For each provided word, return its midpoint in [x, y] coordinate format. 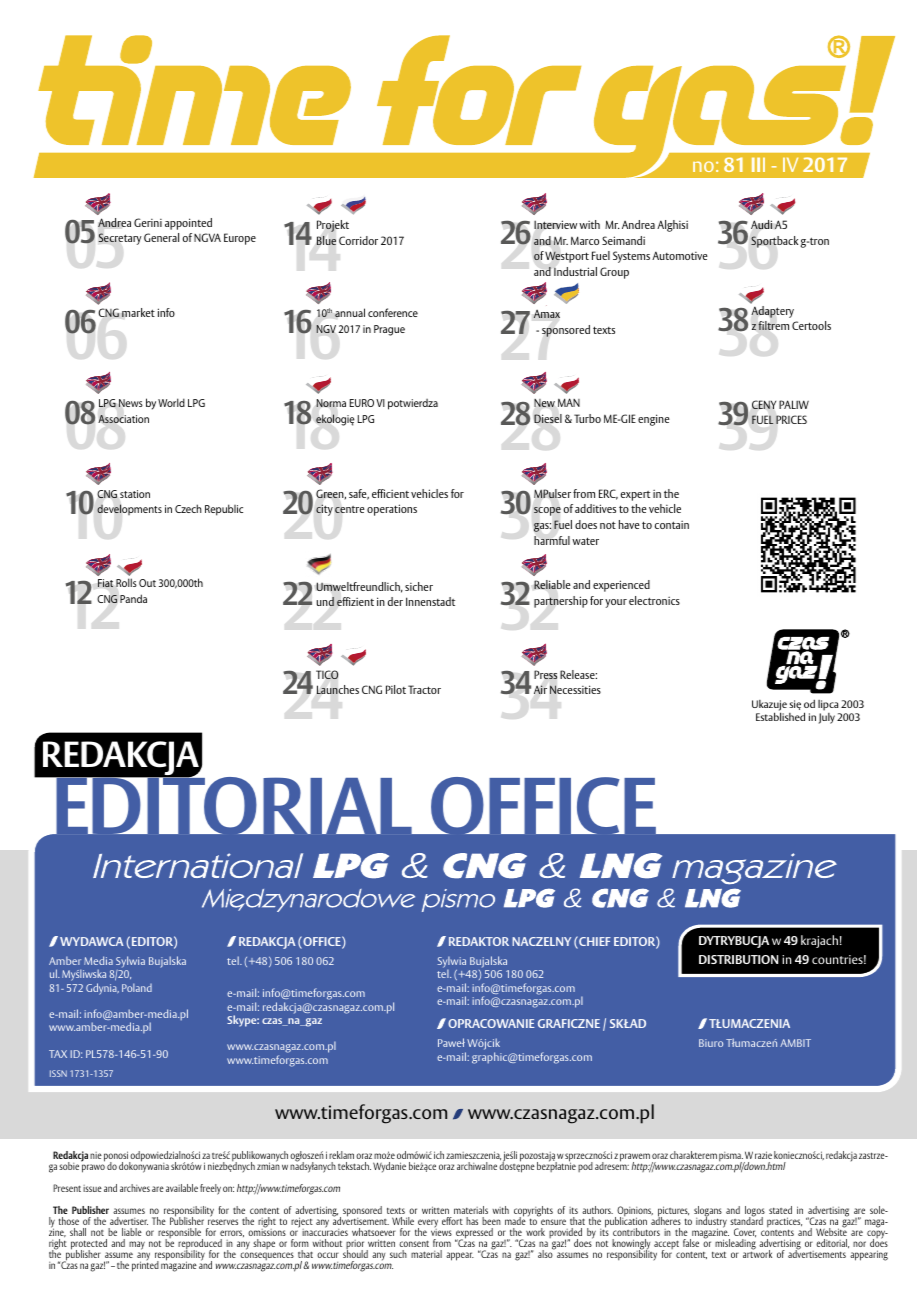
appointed [188, 224]
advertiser [129, 1221]
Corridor [358, 240]
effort [452, 1221]
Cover [745, 1233]
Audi [761, 225]
